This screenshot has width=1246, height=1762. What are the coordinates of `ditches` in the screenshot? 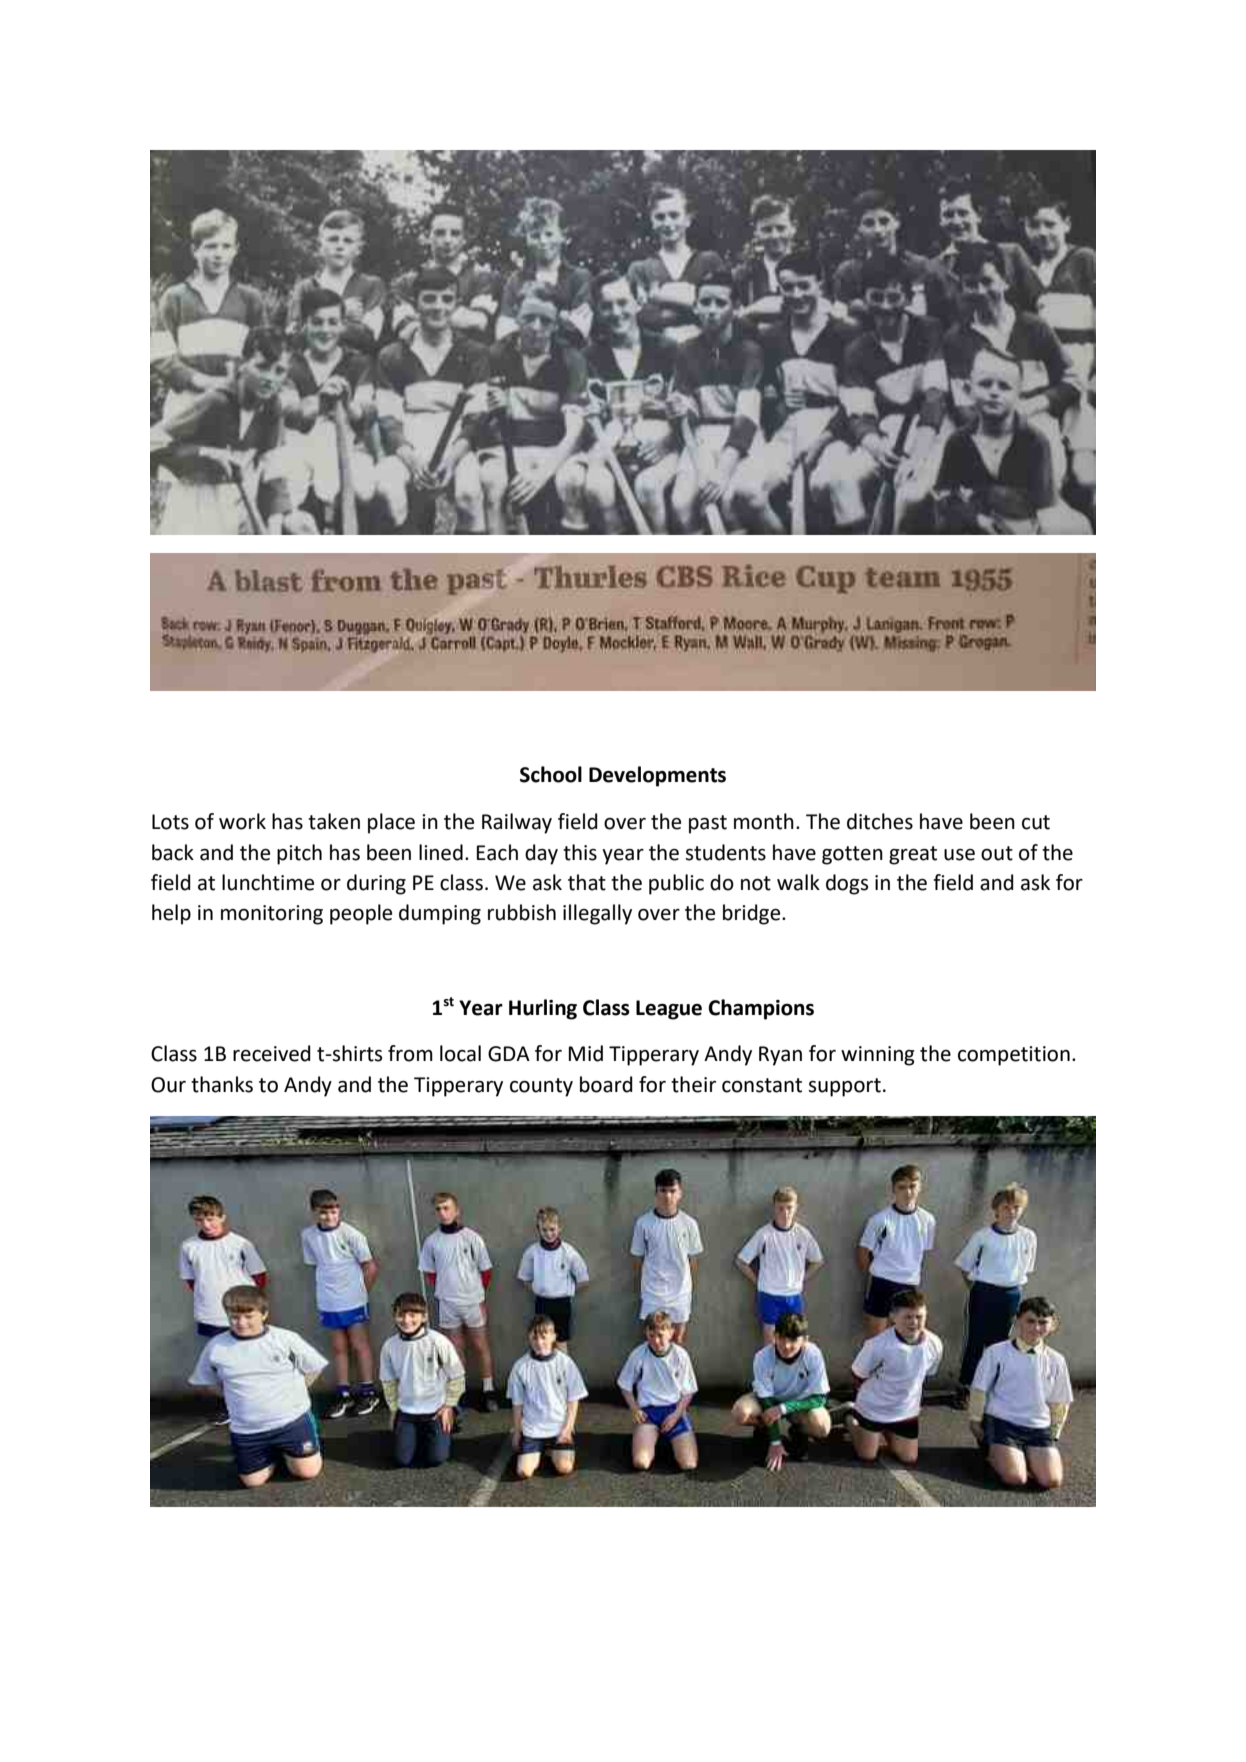 It's located at (880, 821).
